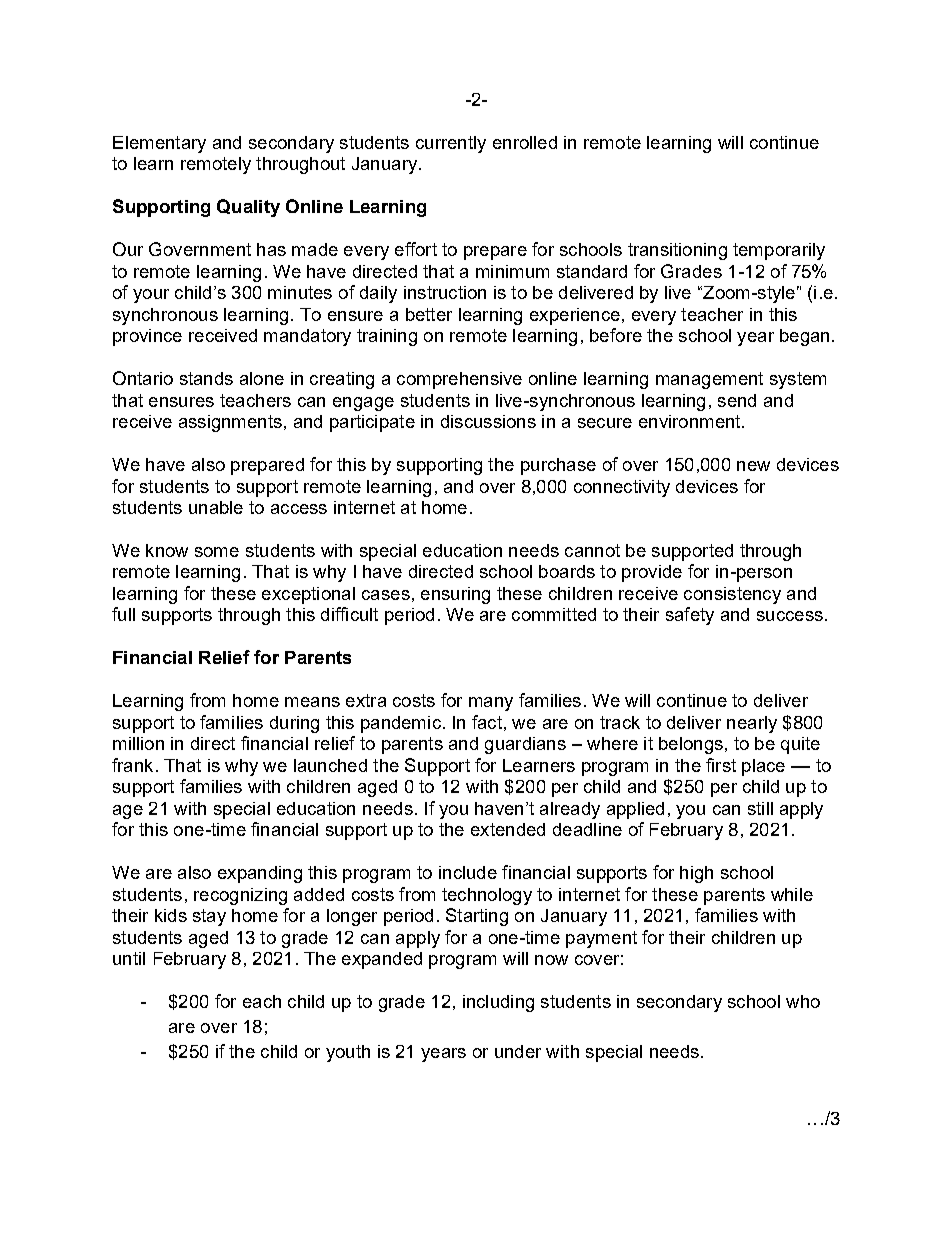 The height and width of the screenshot is (1233, 952). I want to click on some, so click(217, 552).
